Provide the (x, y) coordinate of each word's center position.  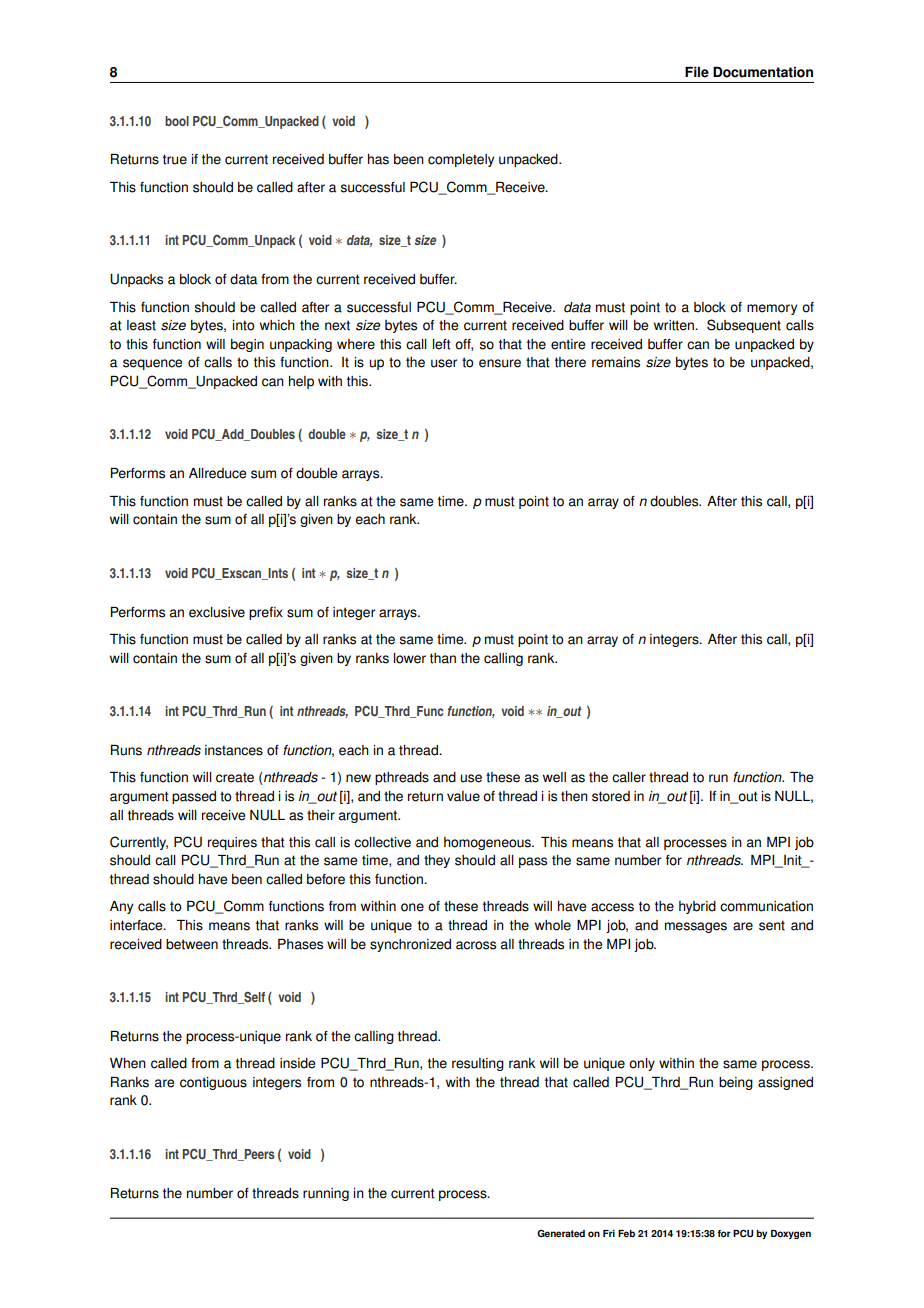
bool (177, 121)
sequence (152, 364)
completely (461, 160)
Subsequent (744, 326)
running (326, 1194)
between (192, 944)
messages (696, 927)
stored (611, 796)
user (444, 363)
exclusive (217, 612)
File (697, 72)
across (476, 945)
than (443, 658)
